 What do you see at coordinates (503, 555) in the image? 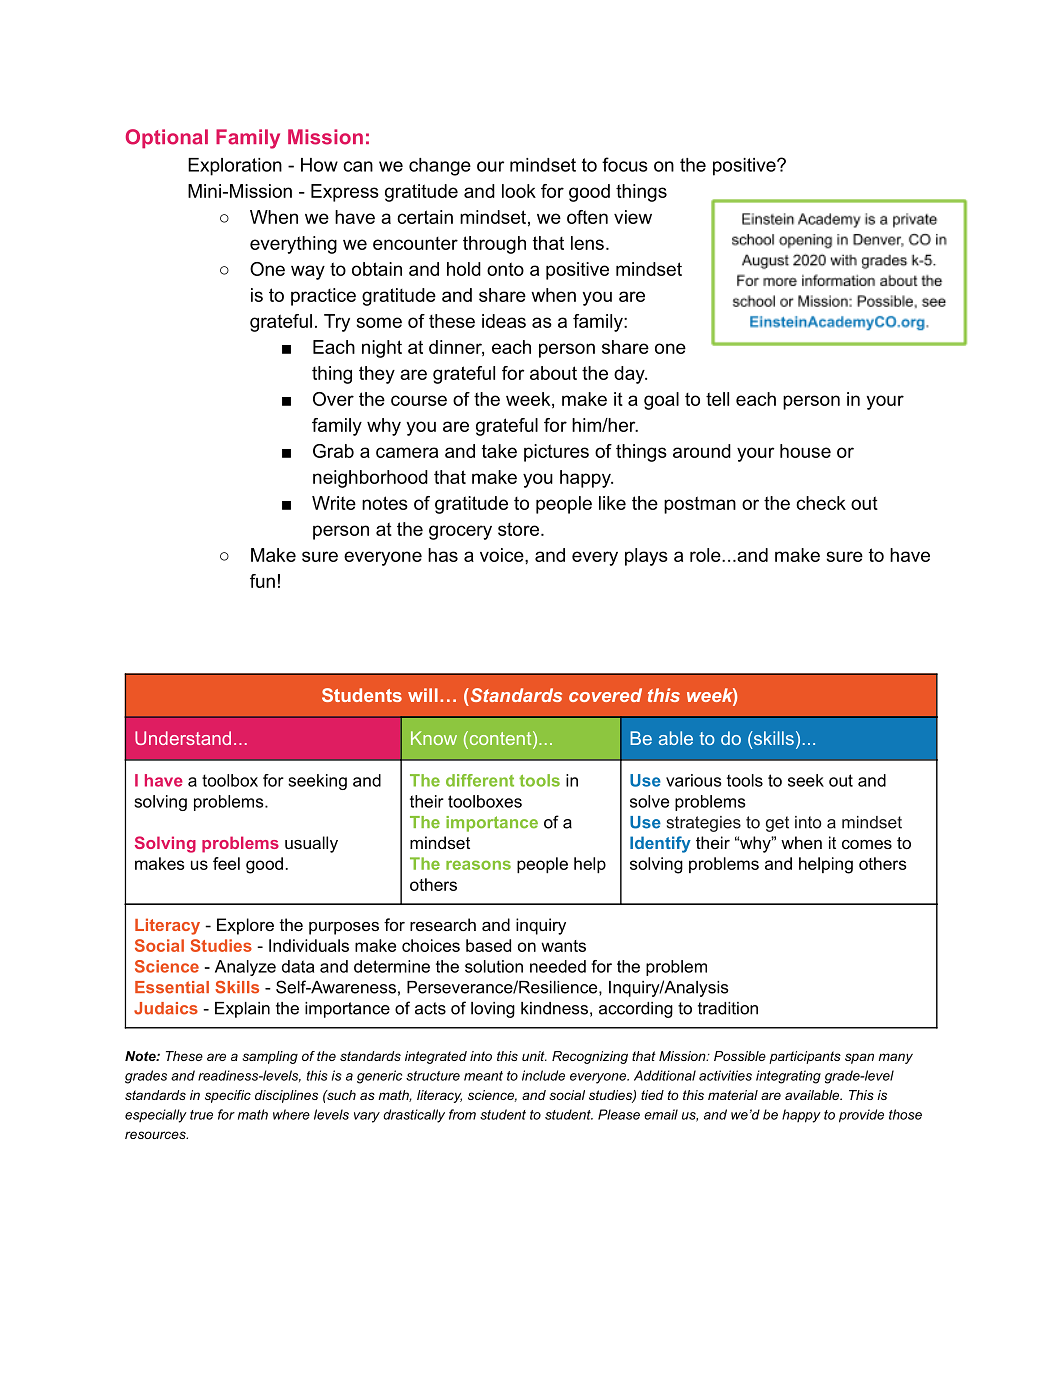
I see `voice` at bounding box center [503, 555].
